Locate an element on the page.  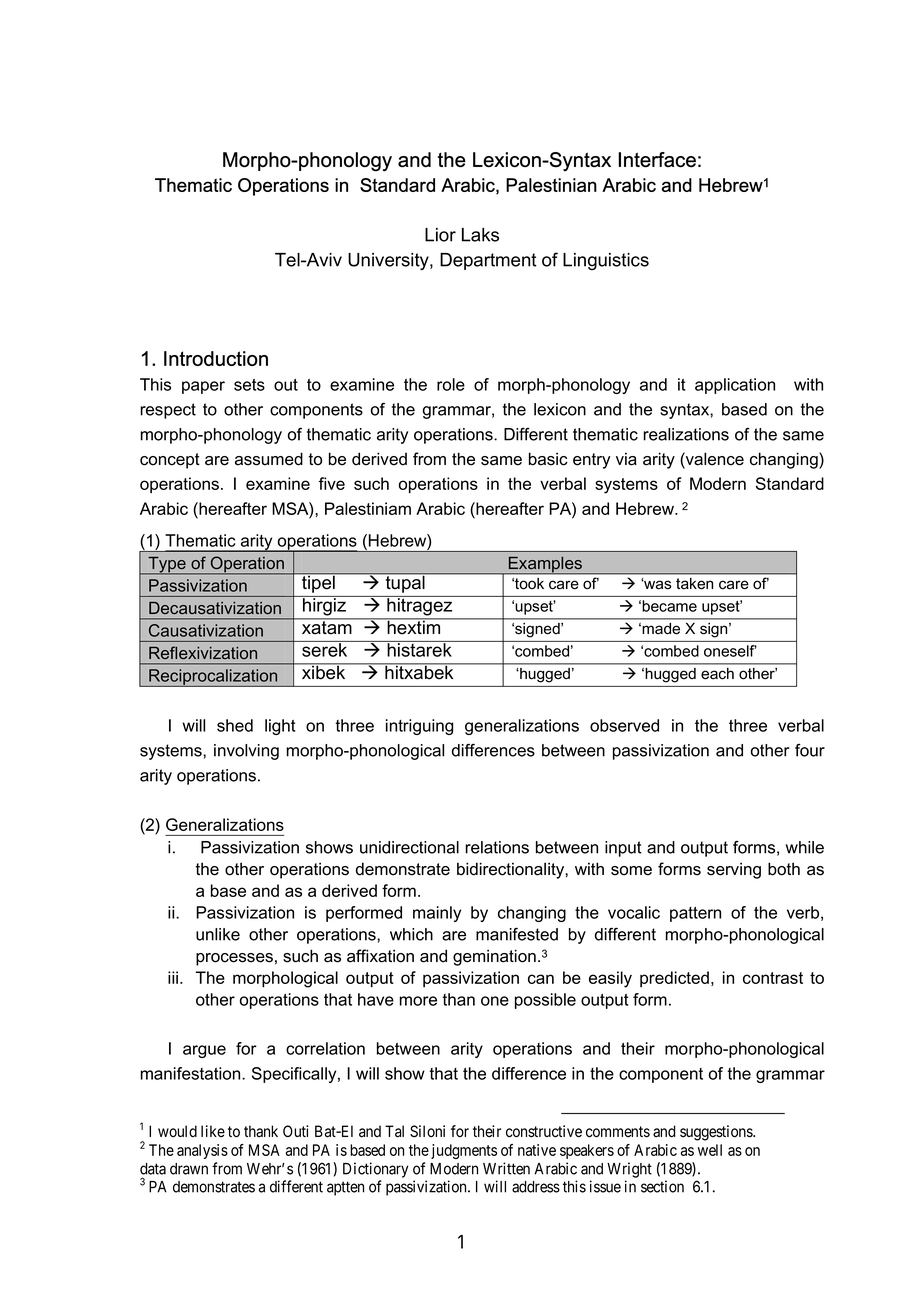
assumed is located at coordinates (269, 459).
